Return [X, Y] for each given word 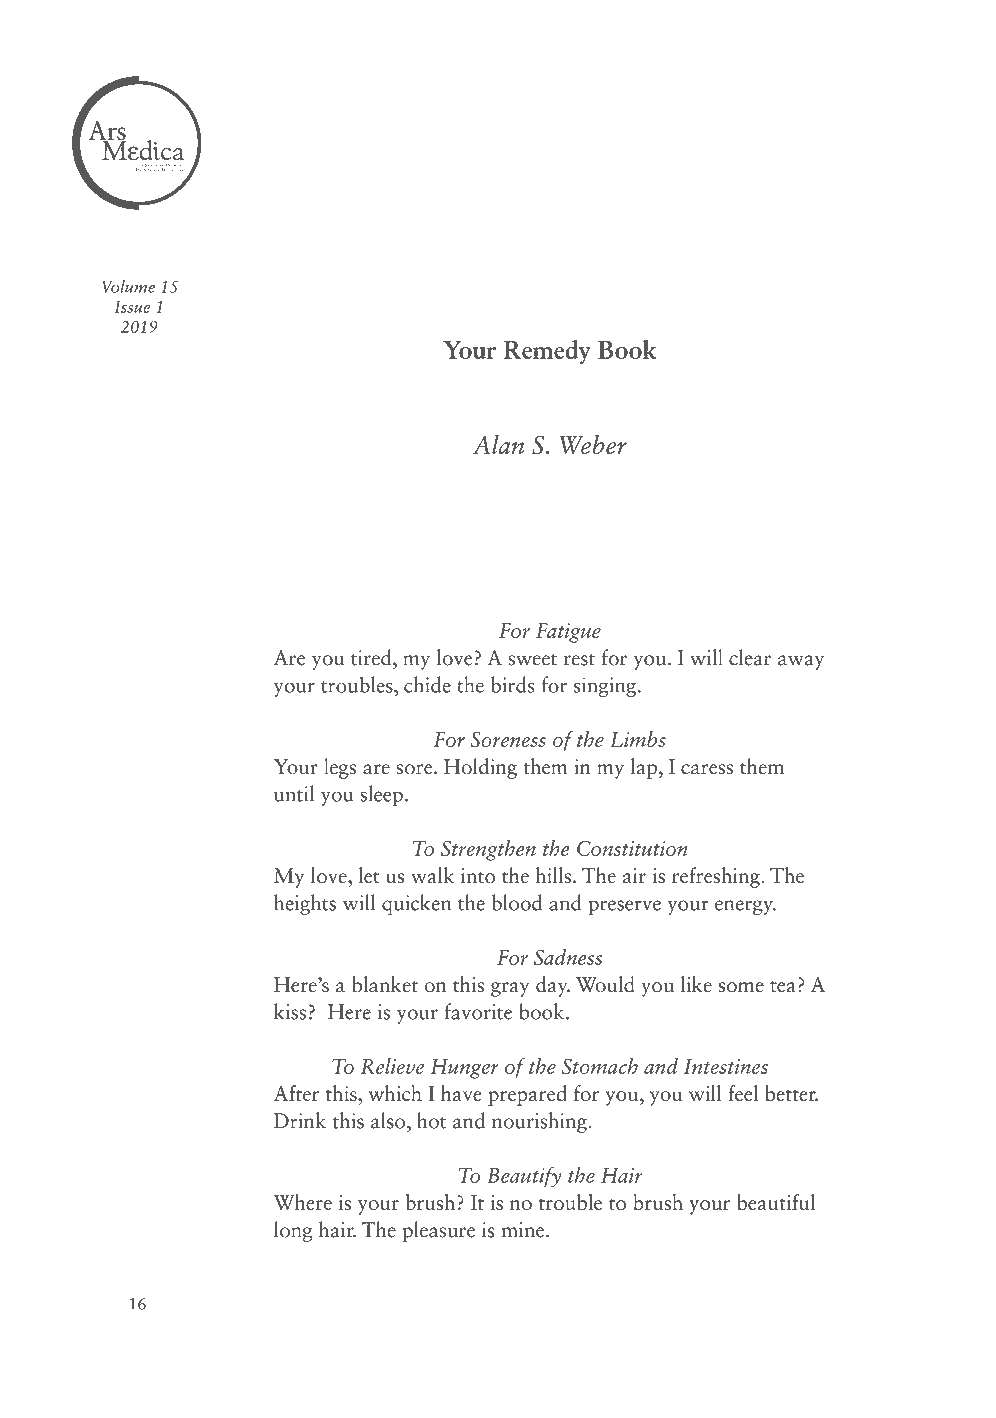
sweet [532, 660]
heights [305, 904]
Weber [593, 444]
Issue [132, 306]
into [478, 876]
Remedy [547, 352]
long [293, 1231]
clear [750, 657]
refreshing [717, 877]
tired [372, 657]
